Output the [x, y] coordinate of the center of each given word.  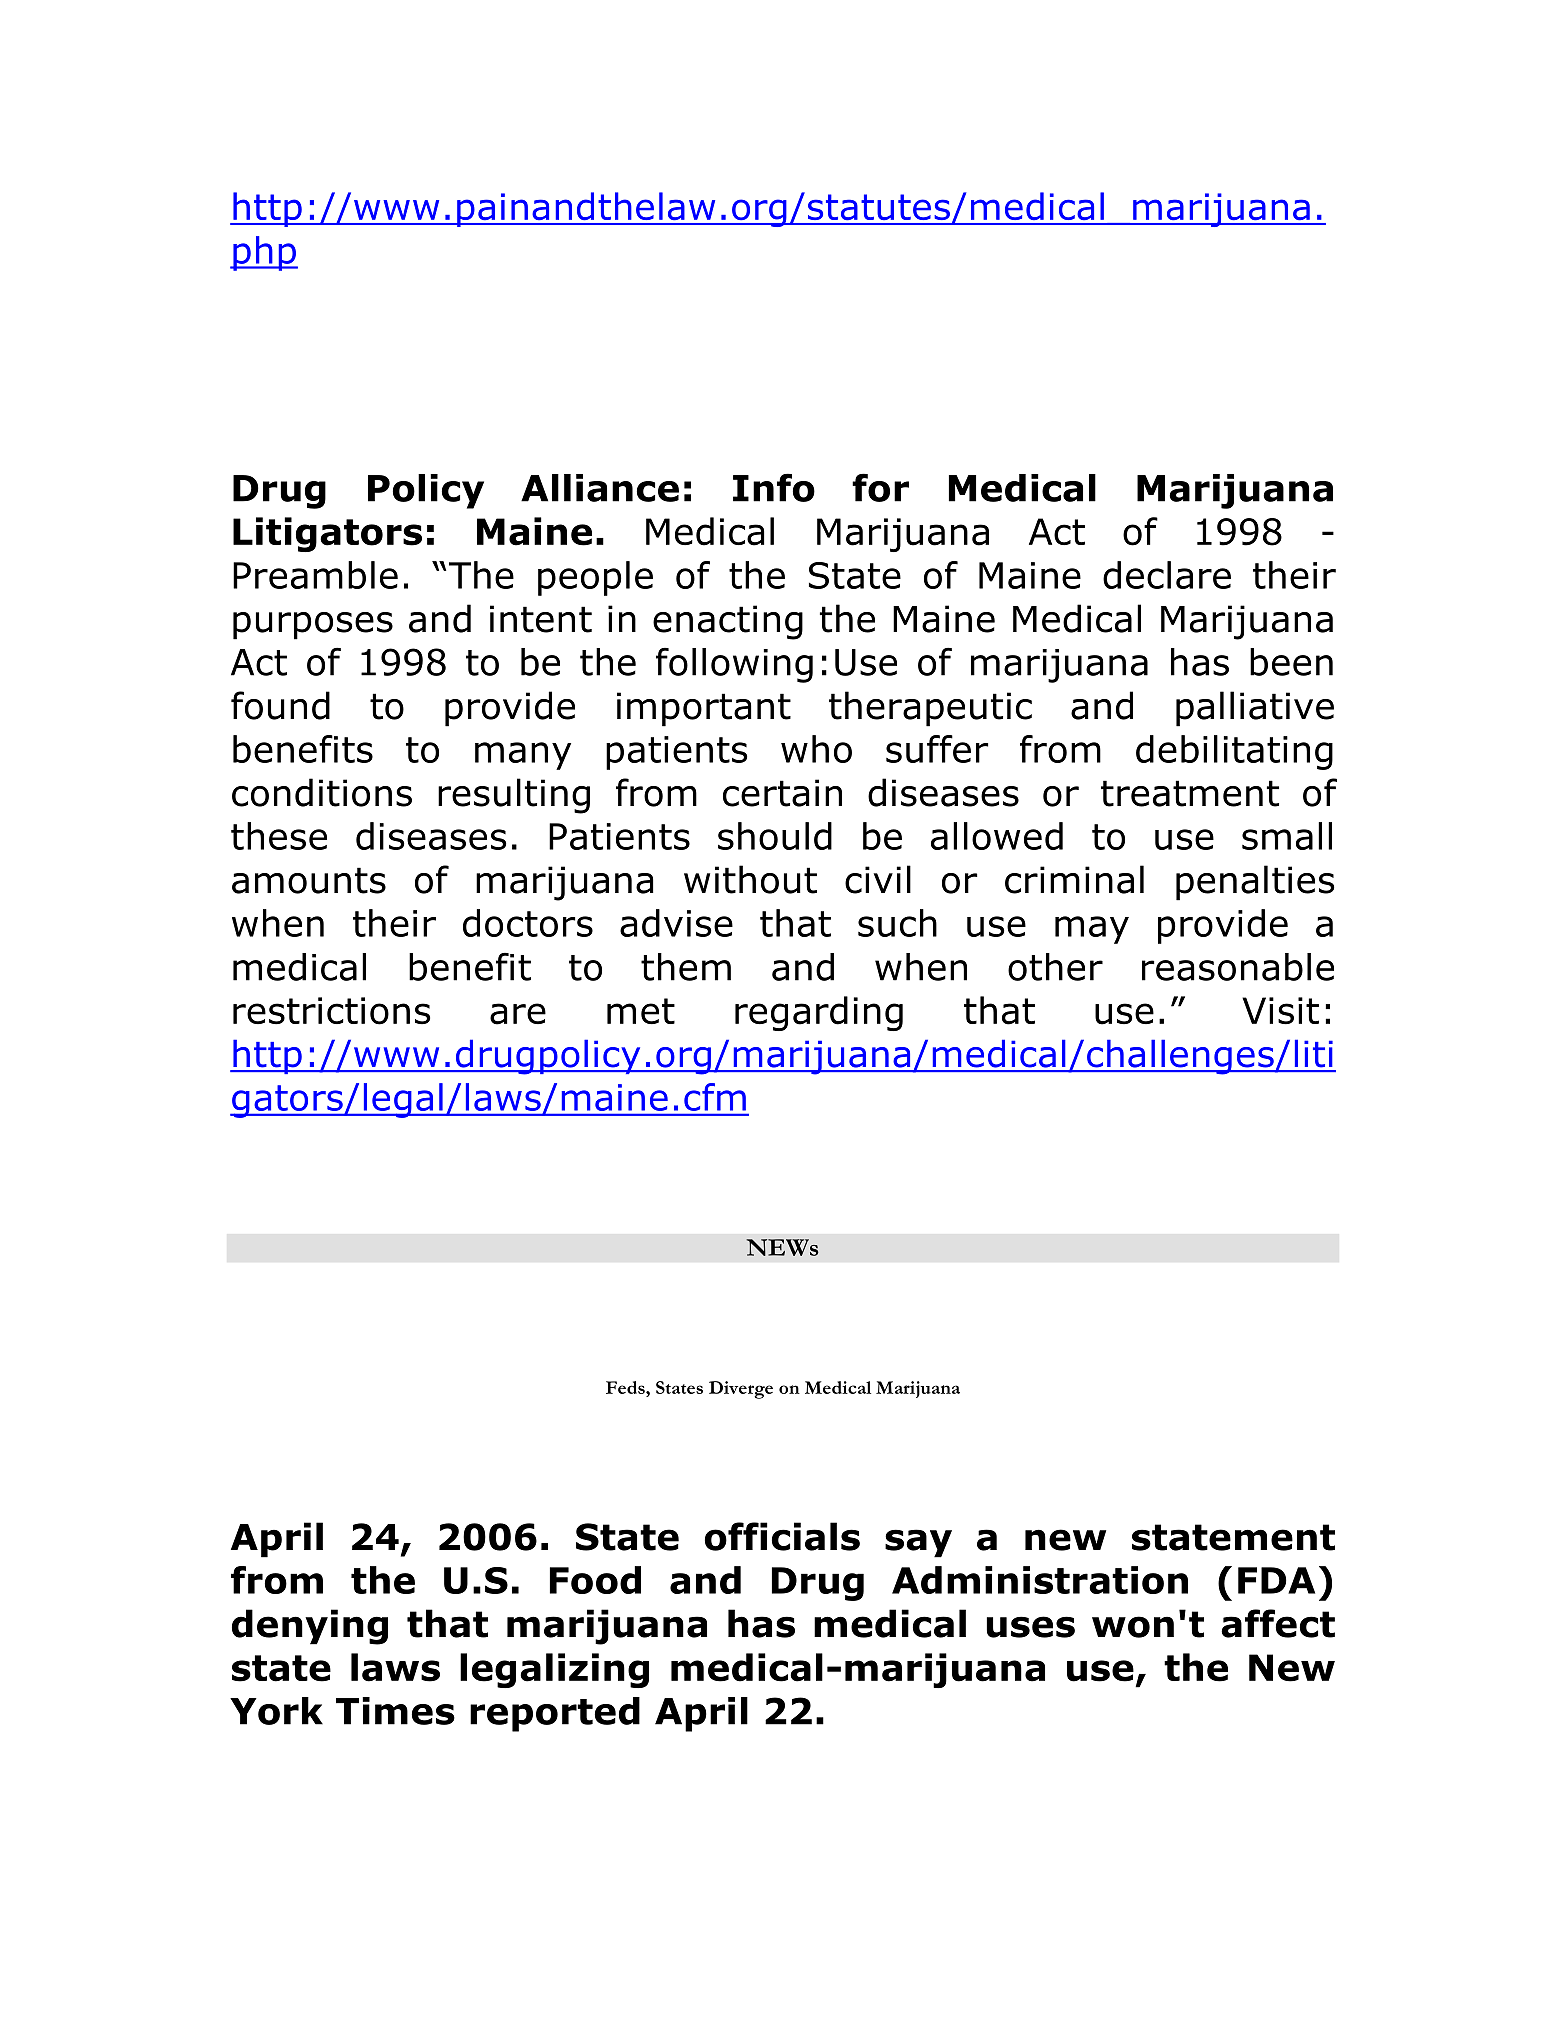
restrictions [331, 1011]
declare [1167, 575]
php [264, 253]
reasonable [1238, 967]
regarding [819, 1013]
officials [782, 1536]
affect [1278, 1623]
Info [774, 487]
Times [395, 1711]
